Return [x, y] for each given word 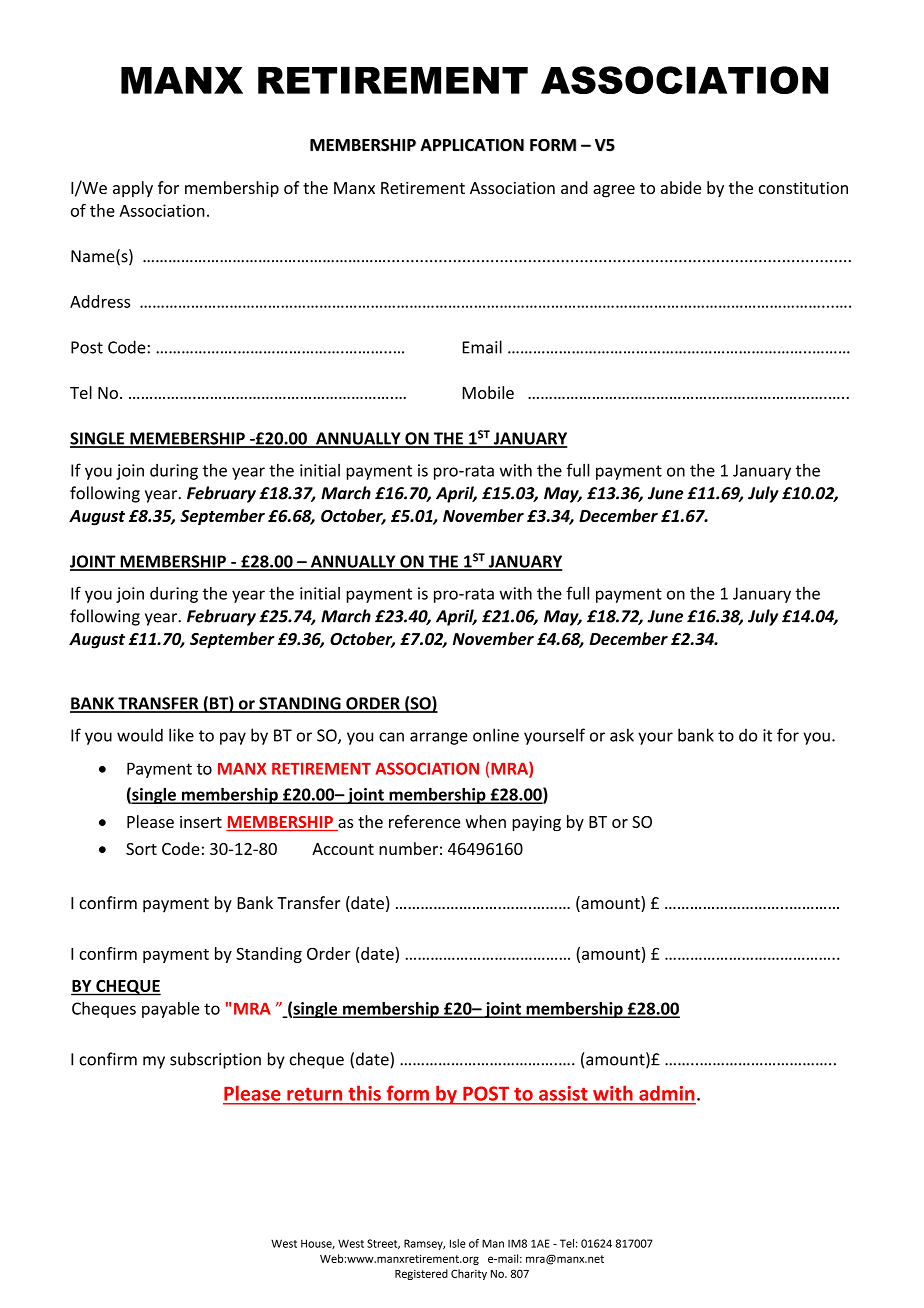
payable [170, 1010]
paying [536, 823]
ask [622, 735]
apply [133, 189]
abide [681, 187]
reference [424, 821]
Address [100, 301]
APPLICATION [472, 145]
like [181, 735]
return [314, 1094]
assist [563, 1093]
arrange [439, 738]
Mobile [488, 392]
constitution [803, 188]
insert [201, 822]
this [365, 1093]
